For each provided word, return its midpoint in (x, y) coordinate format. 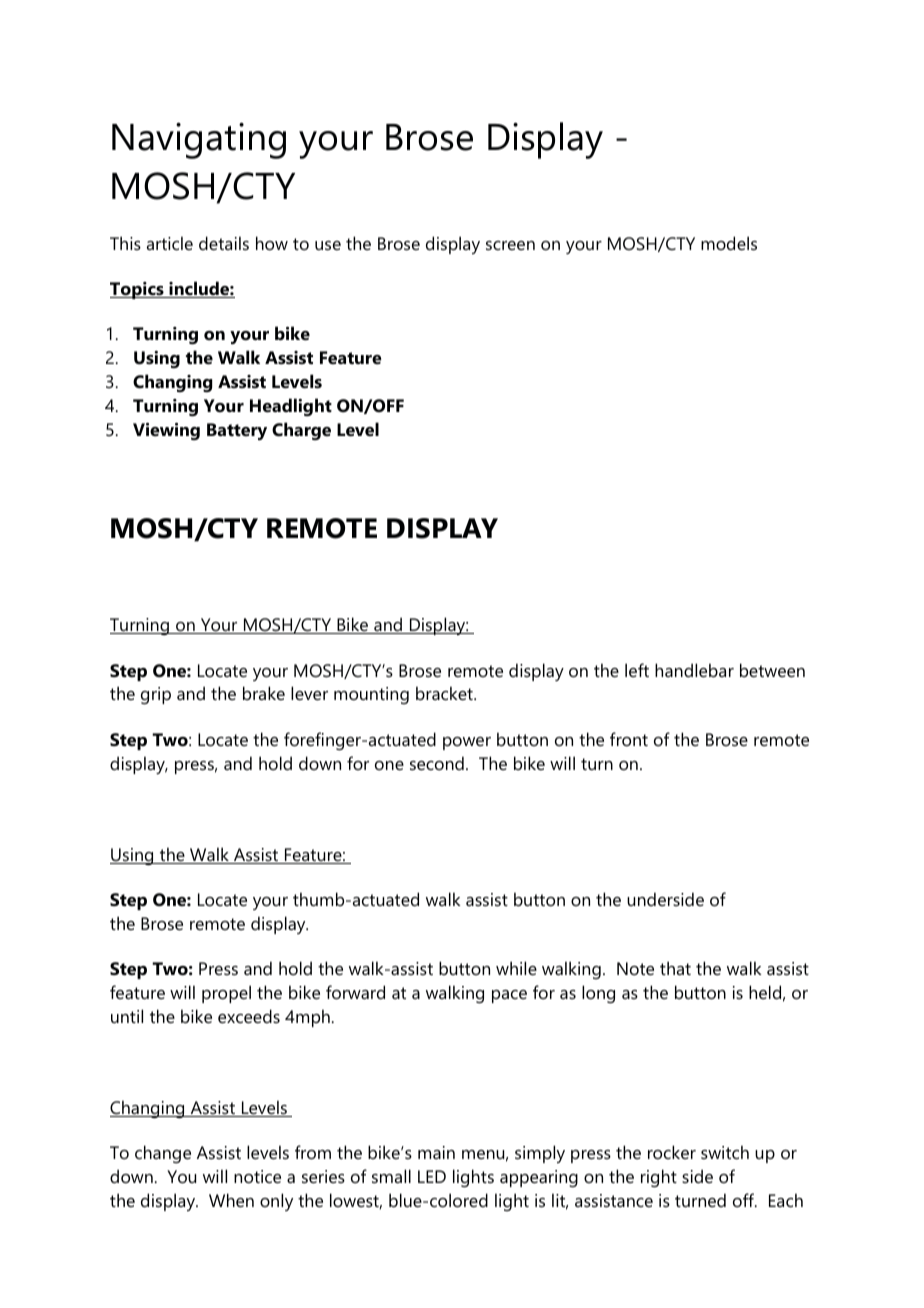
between (772, 670)
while (516, 968)
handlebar (694, 670)
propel (226, 994)
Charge (301, 431)
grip (156, 695)
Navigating (199, 140)
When (231, 1200)
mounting (371, 695)
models (729, 243)
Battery (237, 431)
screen (510, 245)
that (675, 968)
